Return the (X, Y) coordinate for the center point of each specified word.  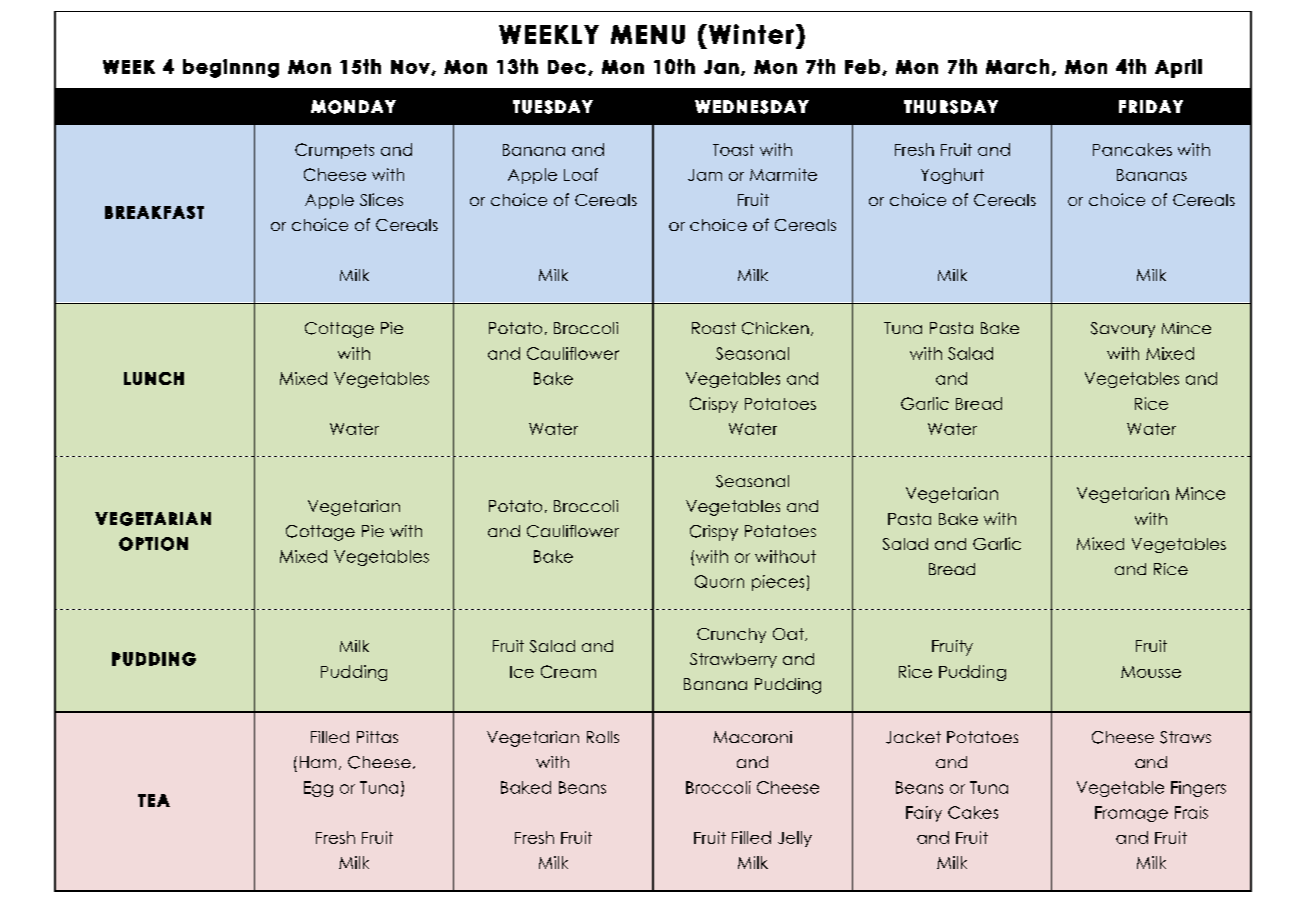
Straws (1185, 737)
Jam (705, 175)
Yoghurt (952, 176)
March (1017, 66)
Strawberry (733, 660)
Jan (721, 67)
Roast (714, 328)
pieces (778, 583)
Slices (381, 199)
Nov (411, 67)
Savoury (1123, 330)
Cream (568, 671)
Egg (318, 789)
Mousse (1151, 672)
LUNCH (154, 378)
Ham (318, 762)
